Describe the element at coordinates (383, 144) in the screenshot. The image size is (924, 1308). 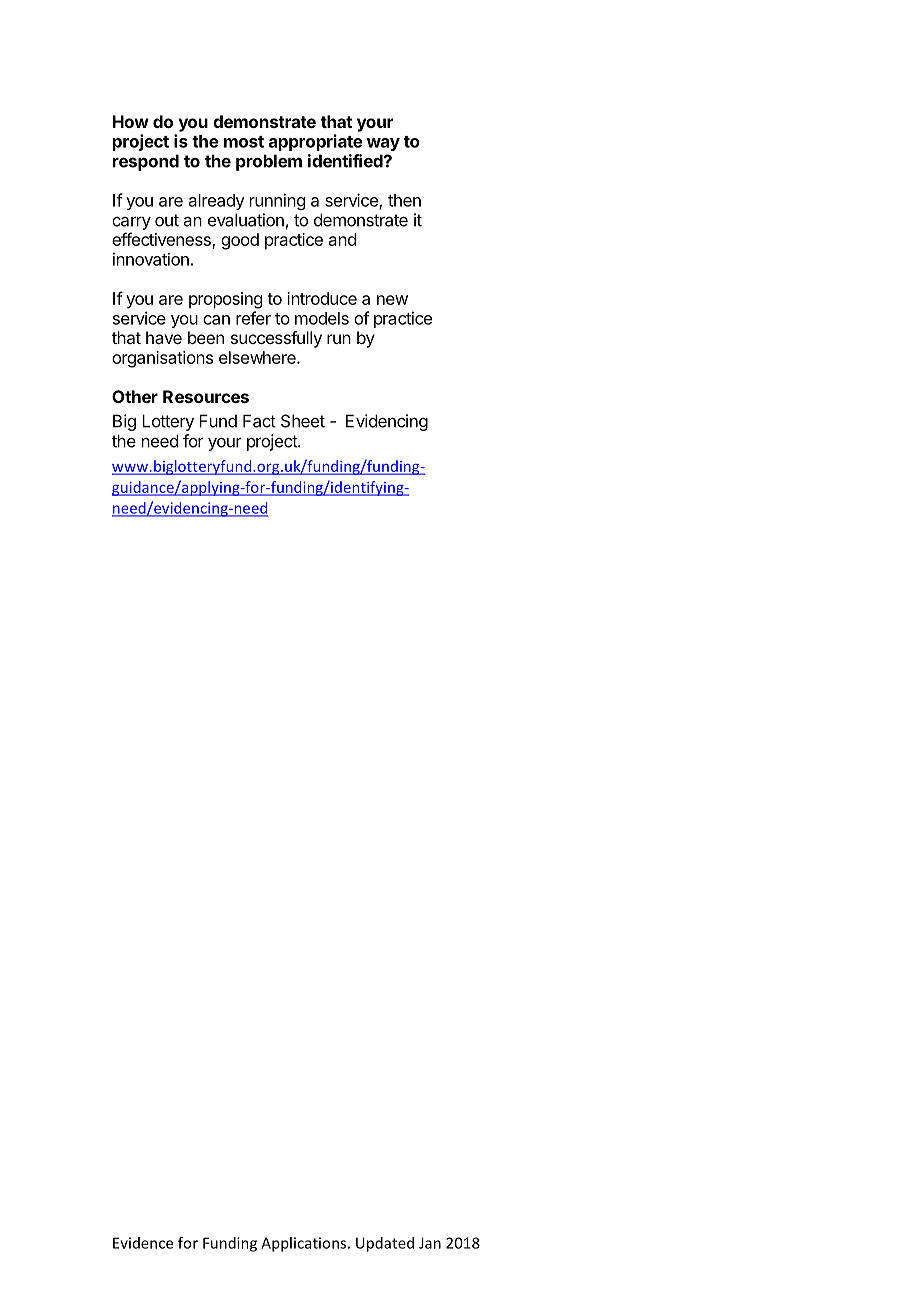
I see `way` at that location.
